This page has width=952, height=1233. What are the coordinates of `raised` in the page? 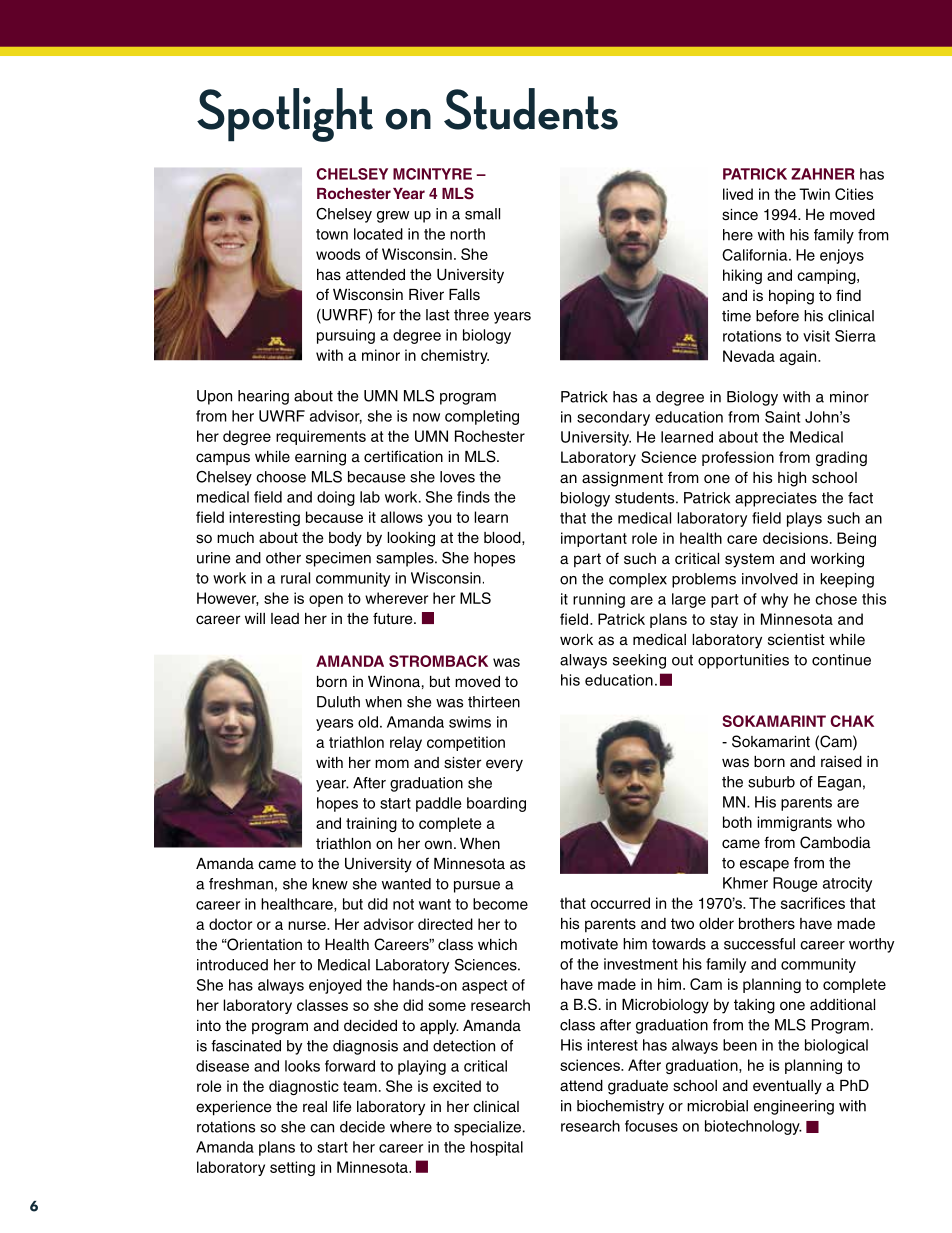 It's located at (841, 762).
